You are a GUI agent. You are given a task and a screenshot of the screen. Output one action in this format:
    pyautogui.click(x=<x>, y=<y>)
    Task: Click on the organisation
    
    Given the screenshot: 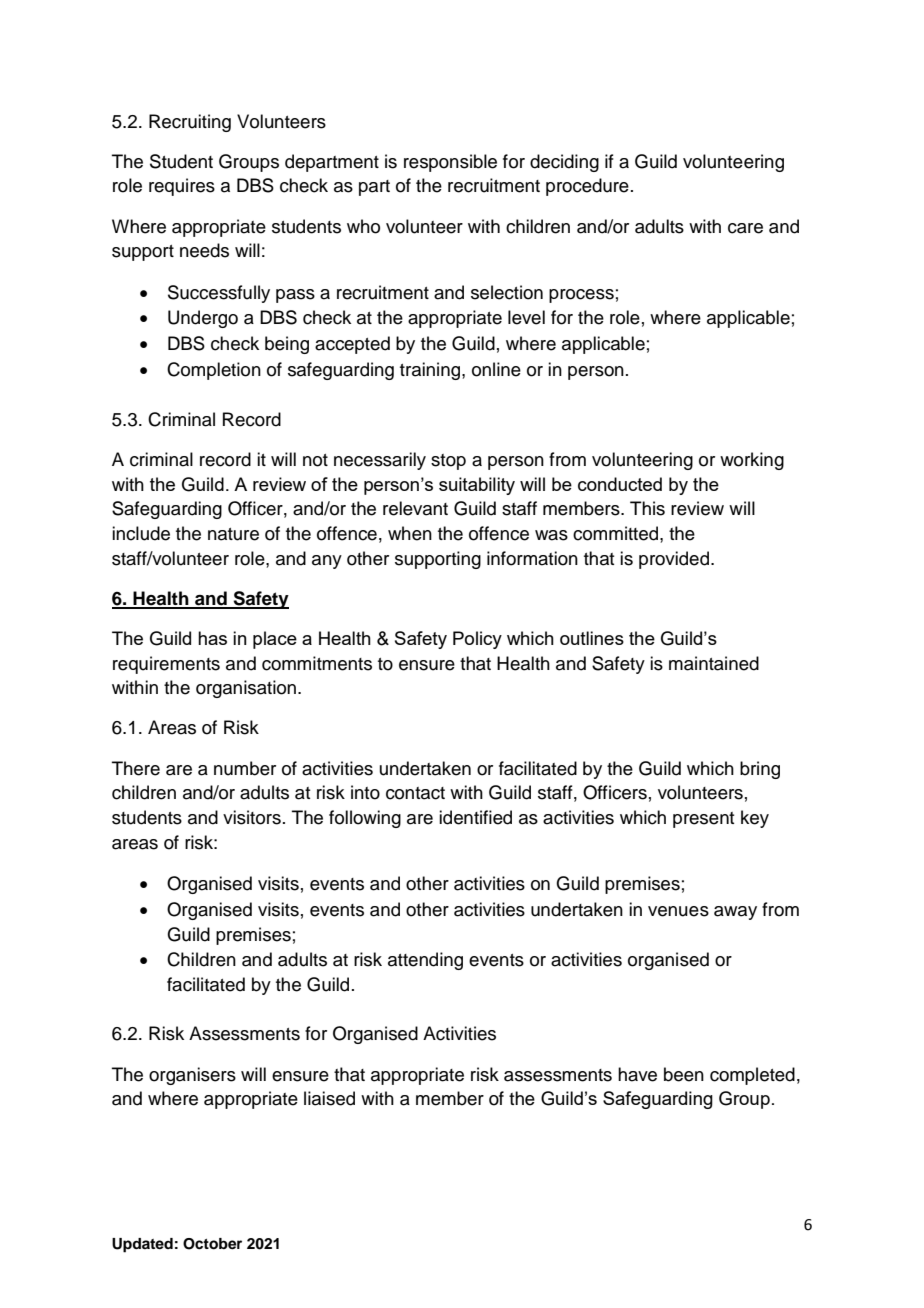 What is the action you would take?
    pyautogui.click(x=246, y=689)
